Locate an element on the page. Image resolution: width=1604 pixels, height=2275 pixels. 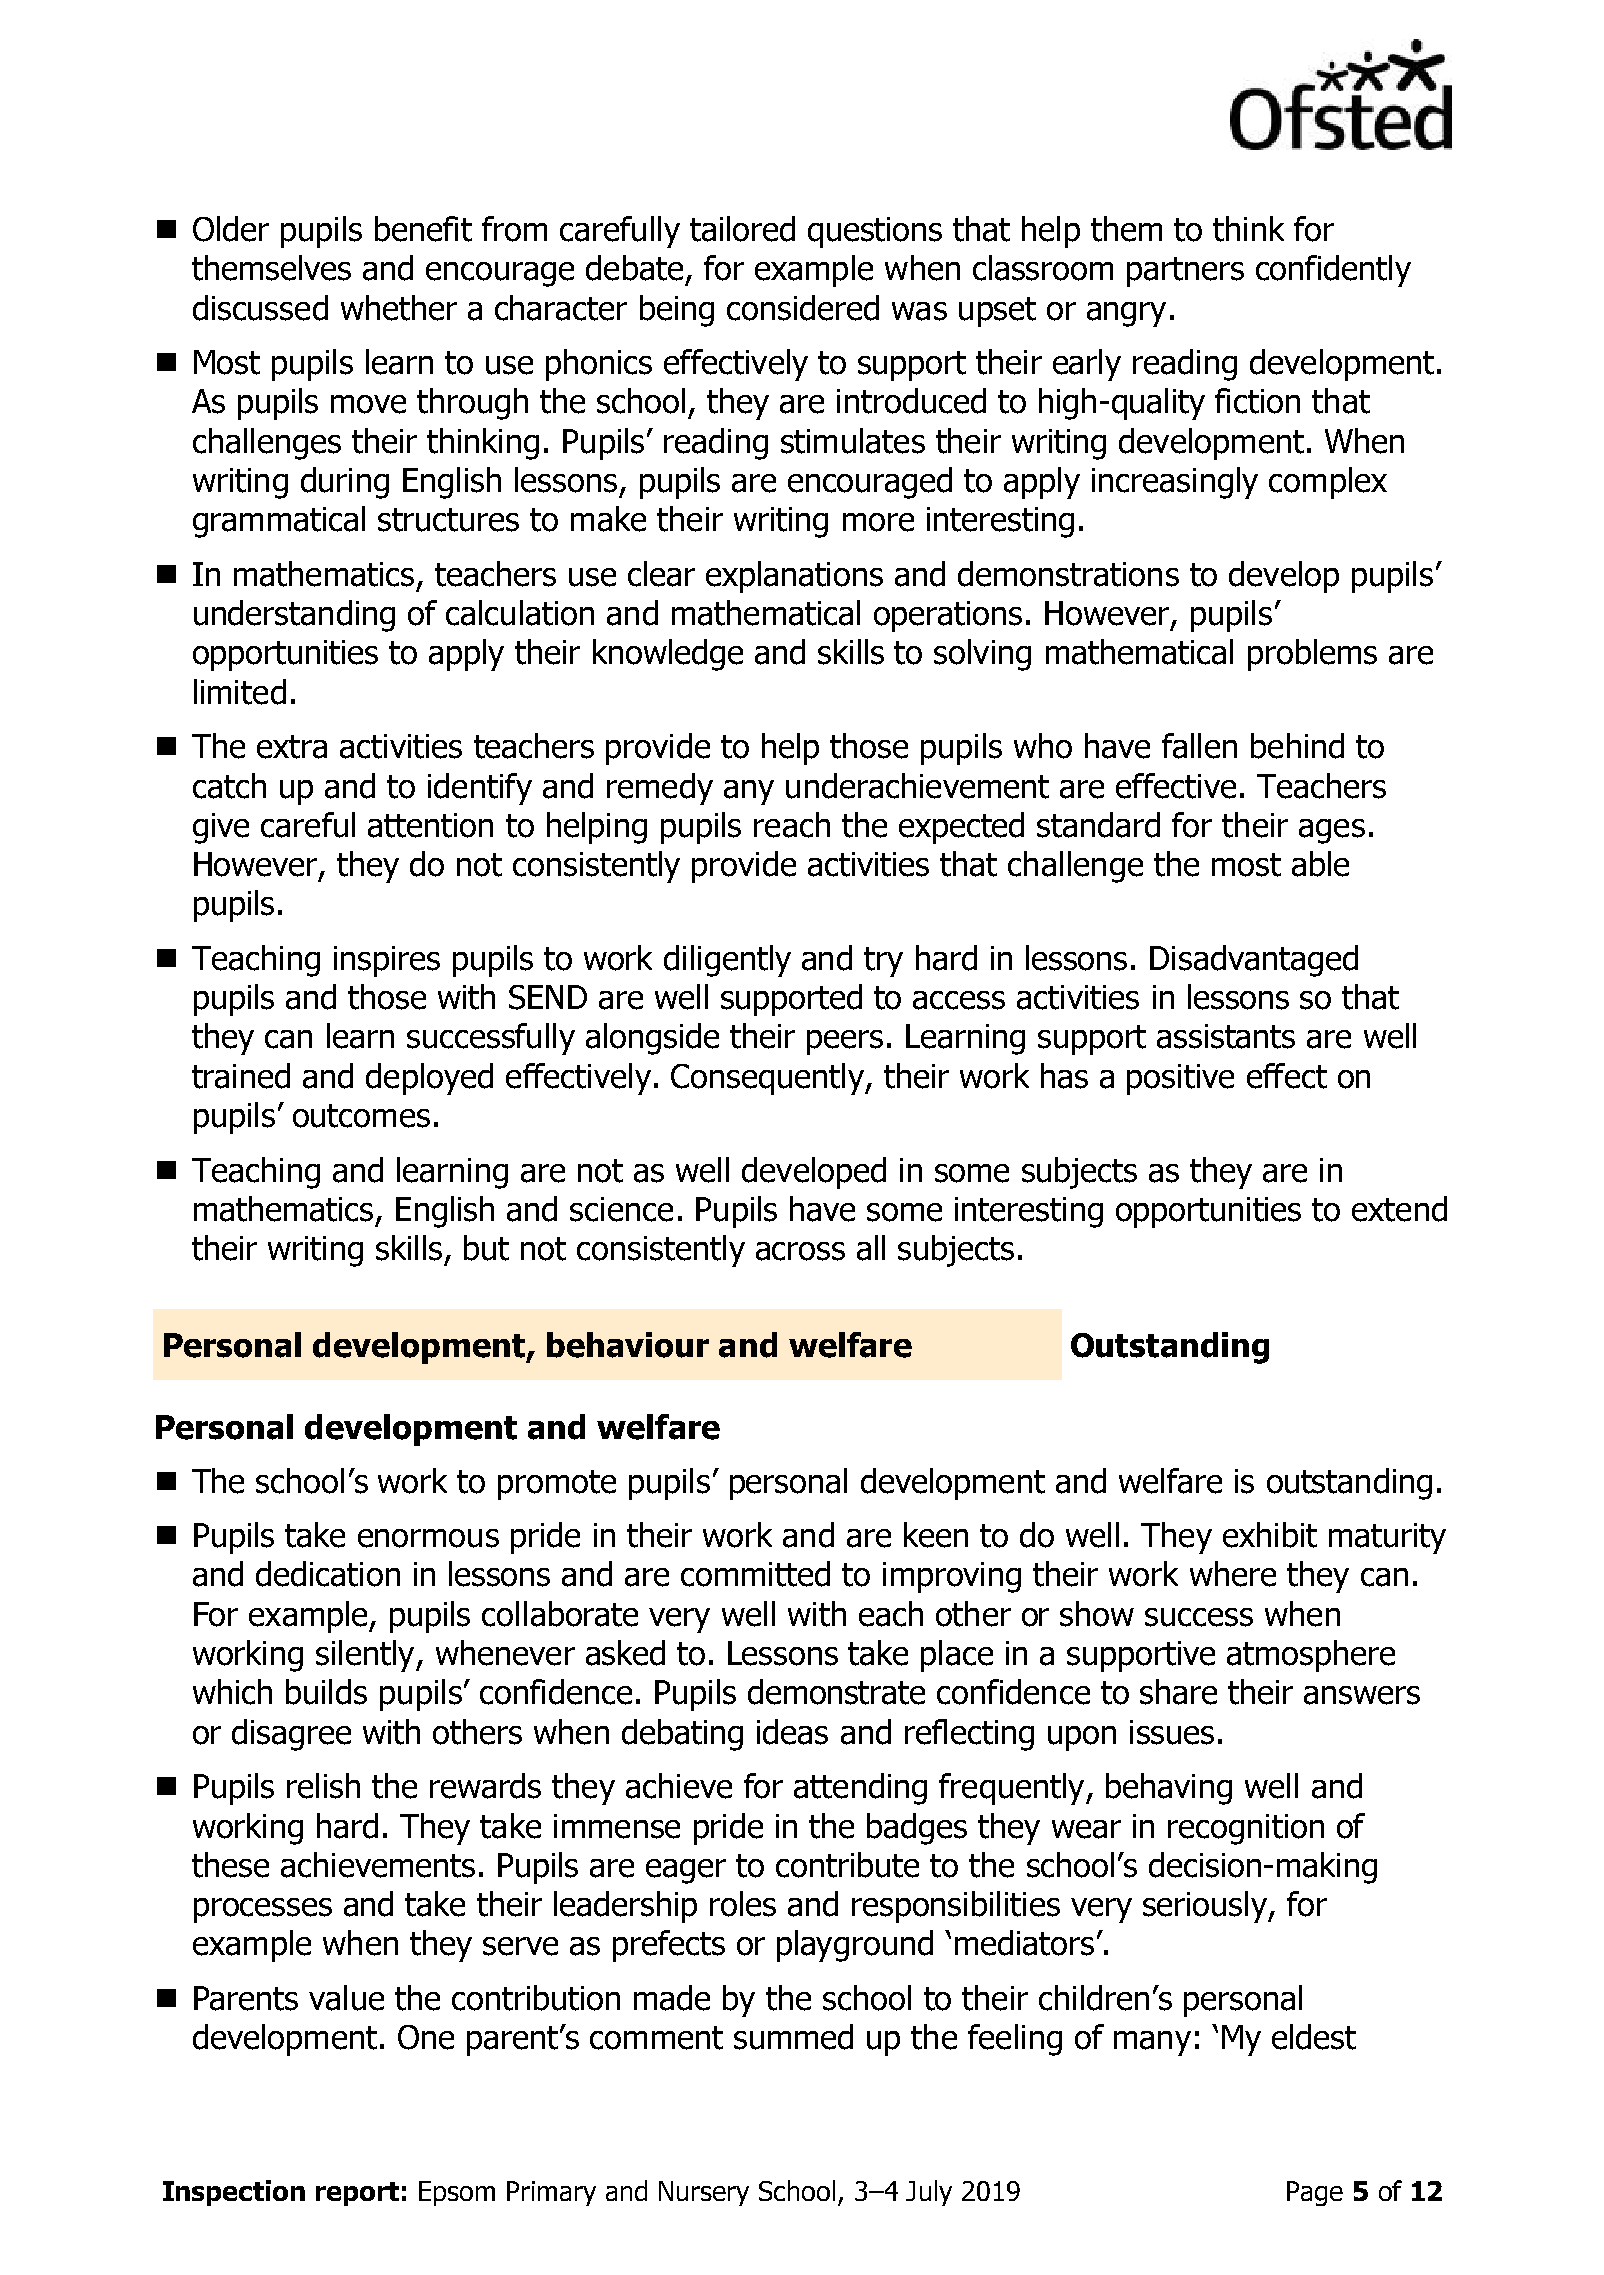
partners is located at coordinates (1185, 272).
